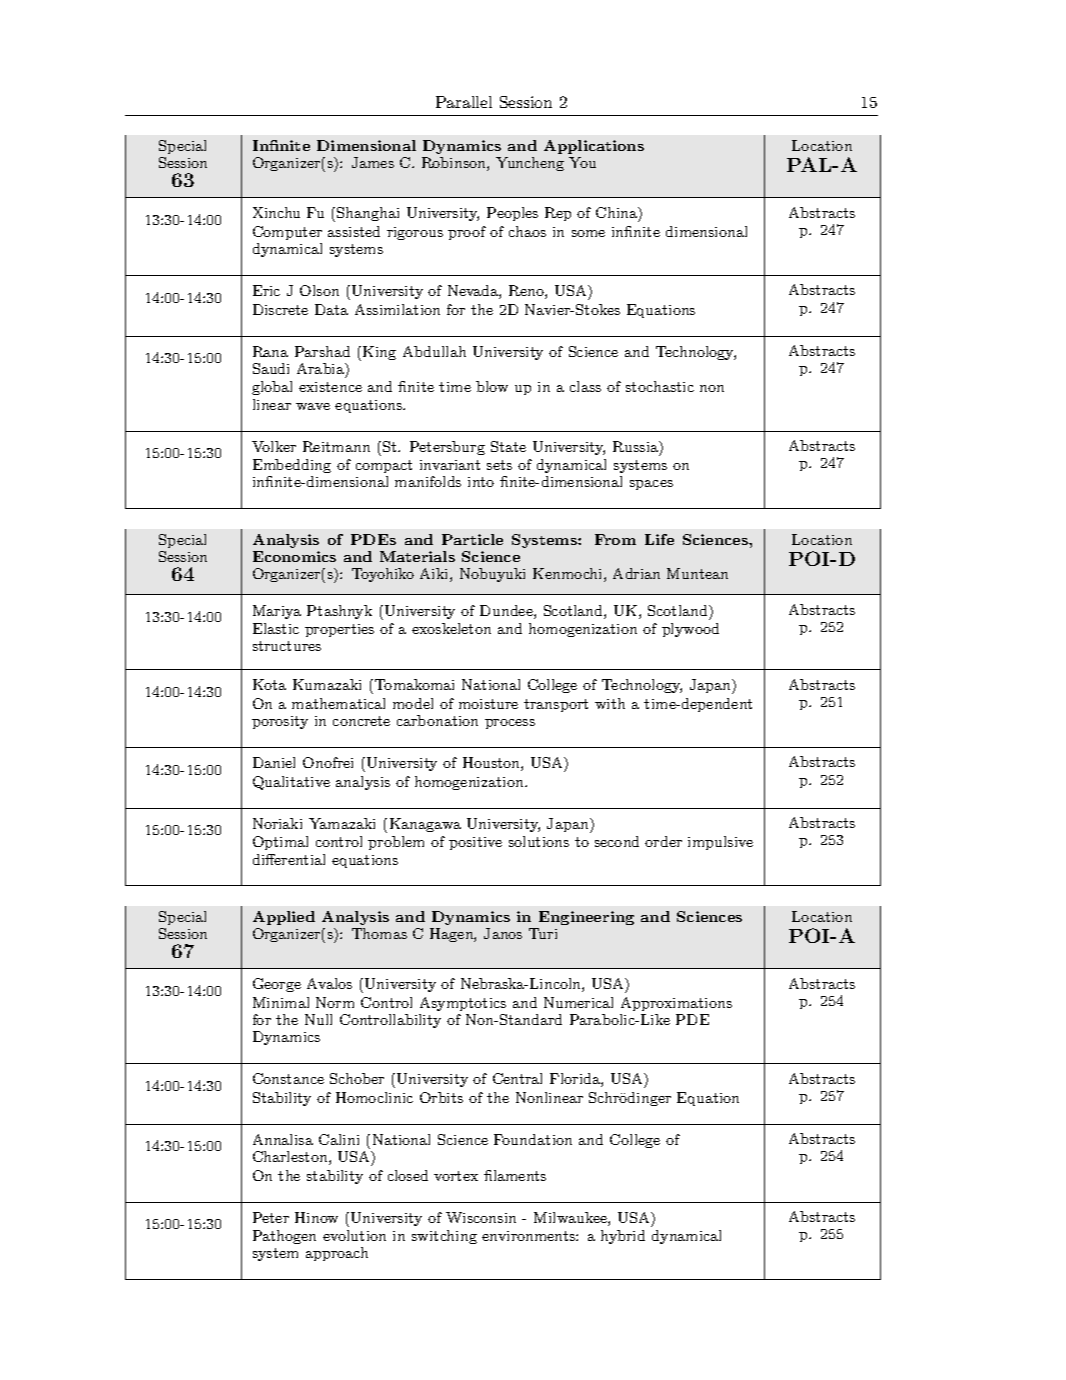  What do you see at coordinates (373, 162) in the screenshot?
I see `James` at bounding box center [373, 162].
